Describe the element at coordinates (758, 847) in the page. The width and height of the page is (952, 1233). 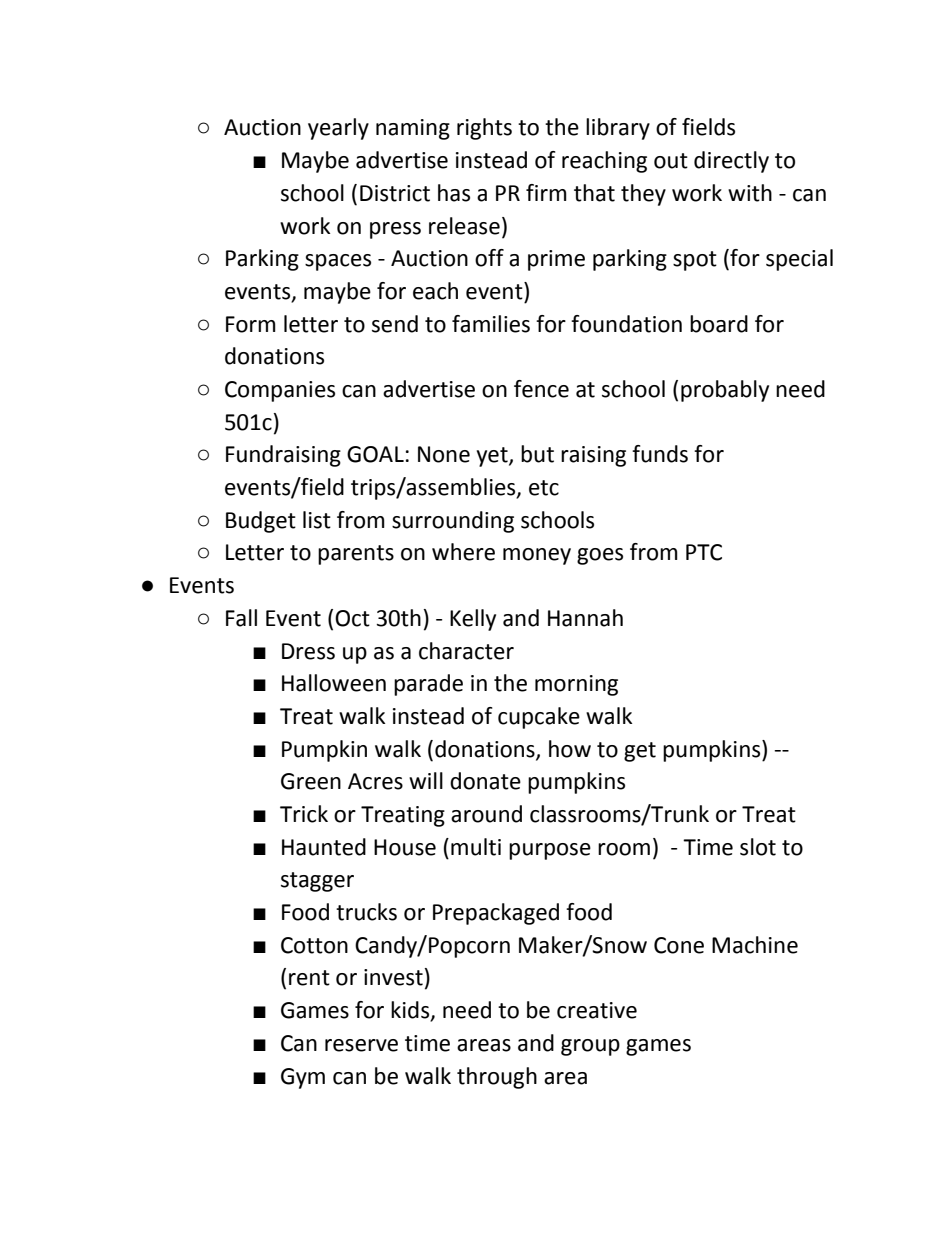
I see `slot` at that location.
